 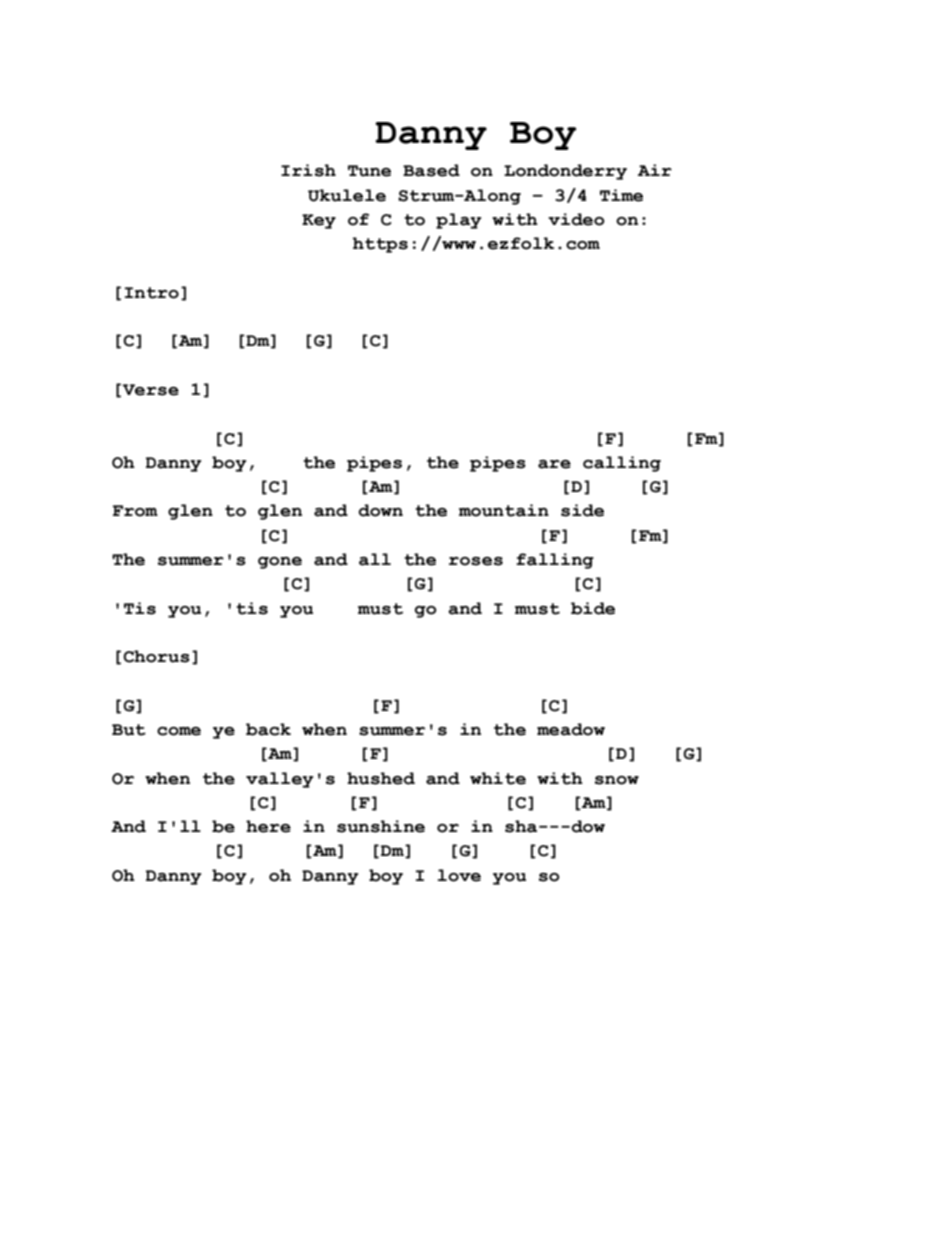 I want to click on sunshine, so click(x=381, y=826).
